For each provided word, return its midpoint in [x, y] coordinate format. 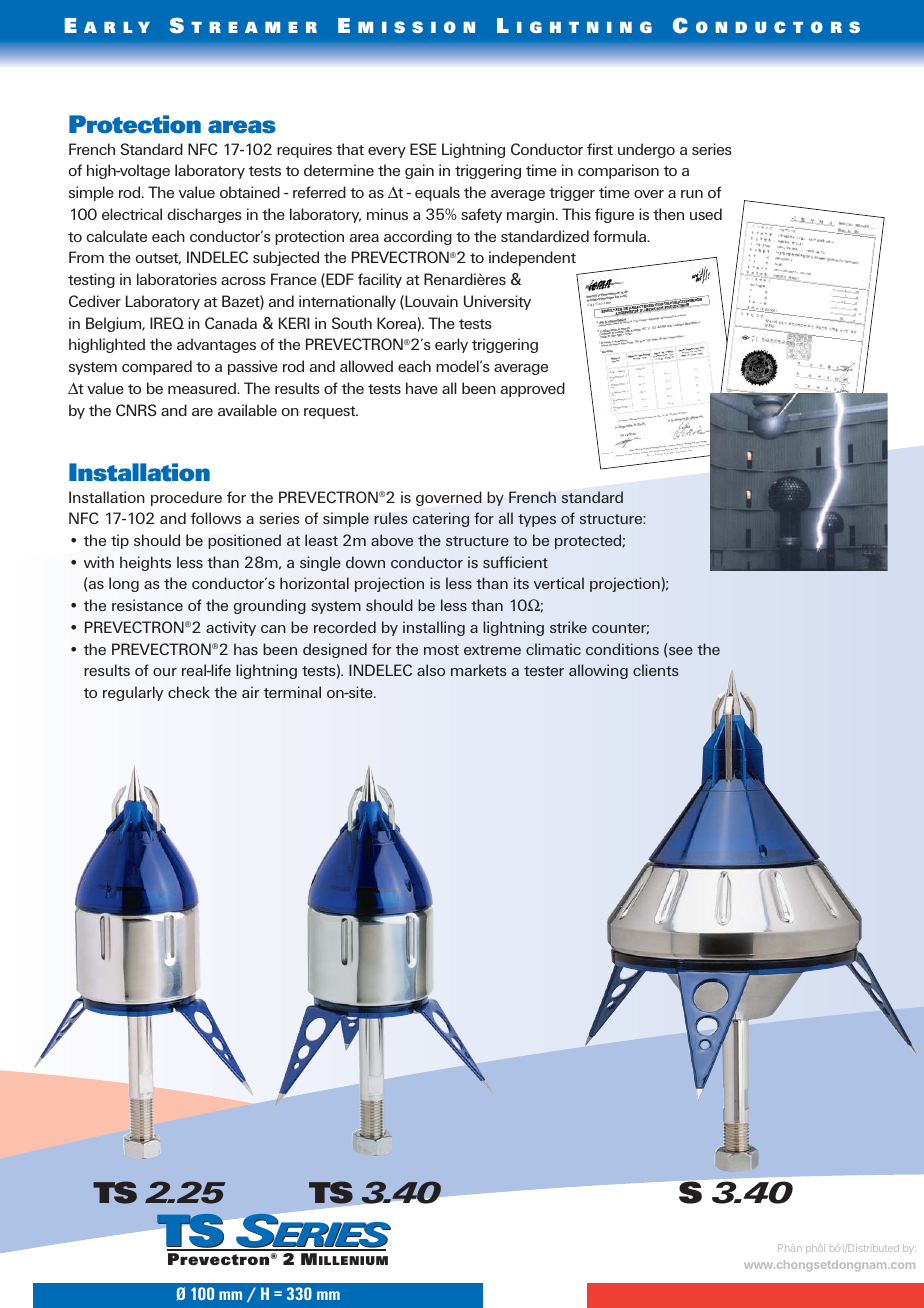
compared [157, 367]
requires [304, 150]
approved [533, 389]
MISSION [416, 27]
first [600, 149]
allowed [366, 366]
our [165, 672]
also [431, 670]
